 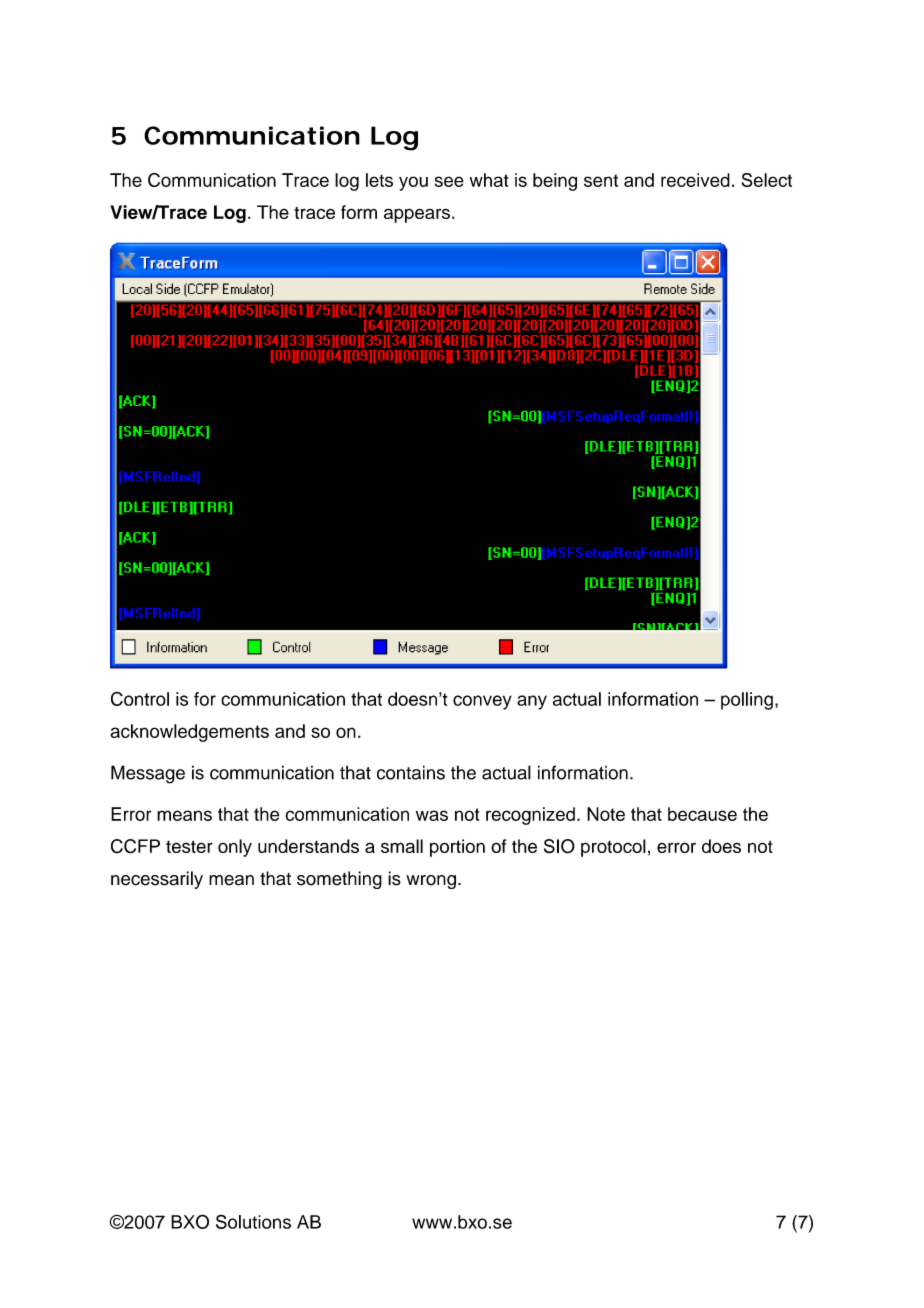 I want to click on protocol, so click(x=613, y=848).
